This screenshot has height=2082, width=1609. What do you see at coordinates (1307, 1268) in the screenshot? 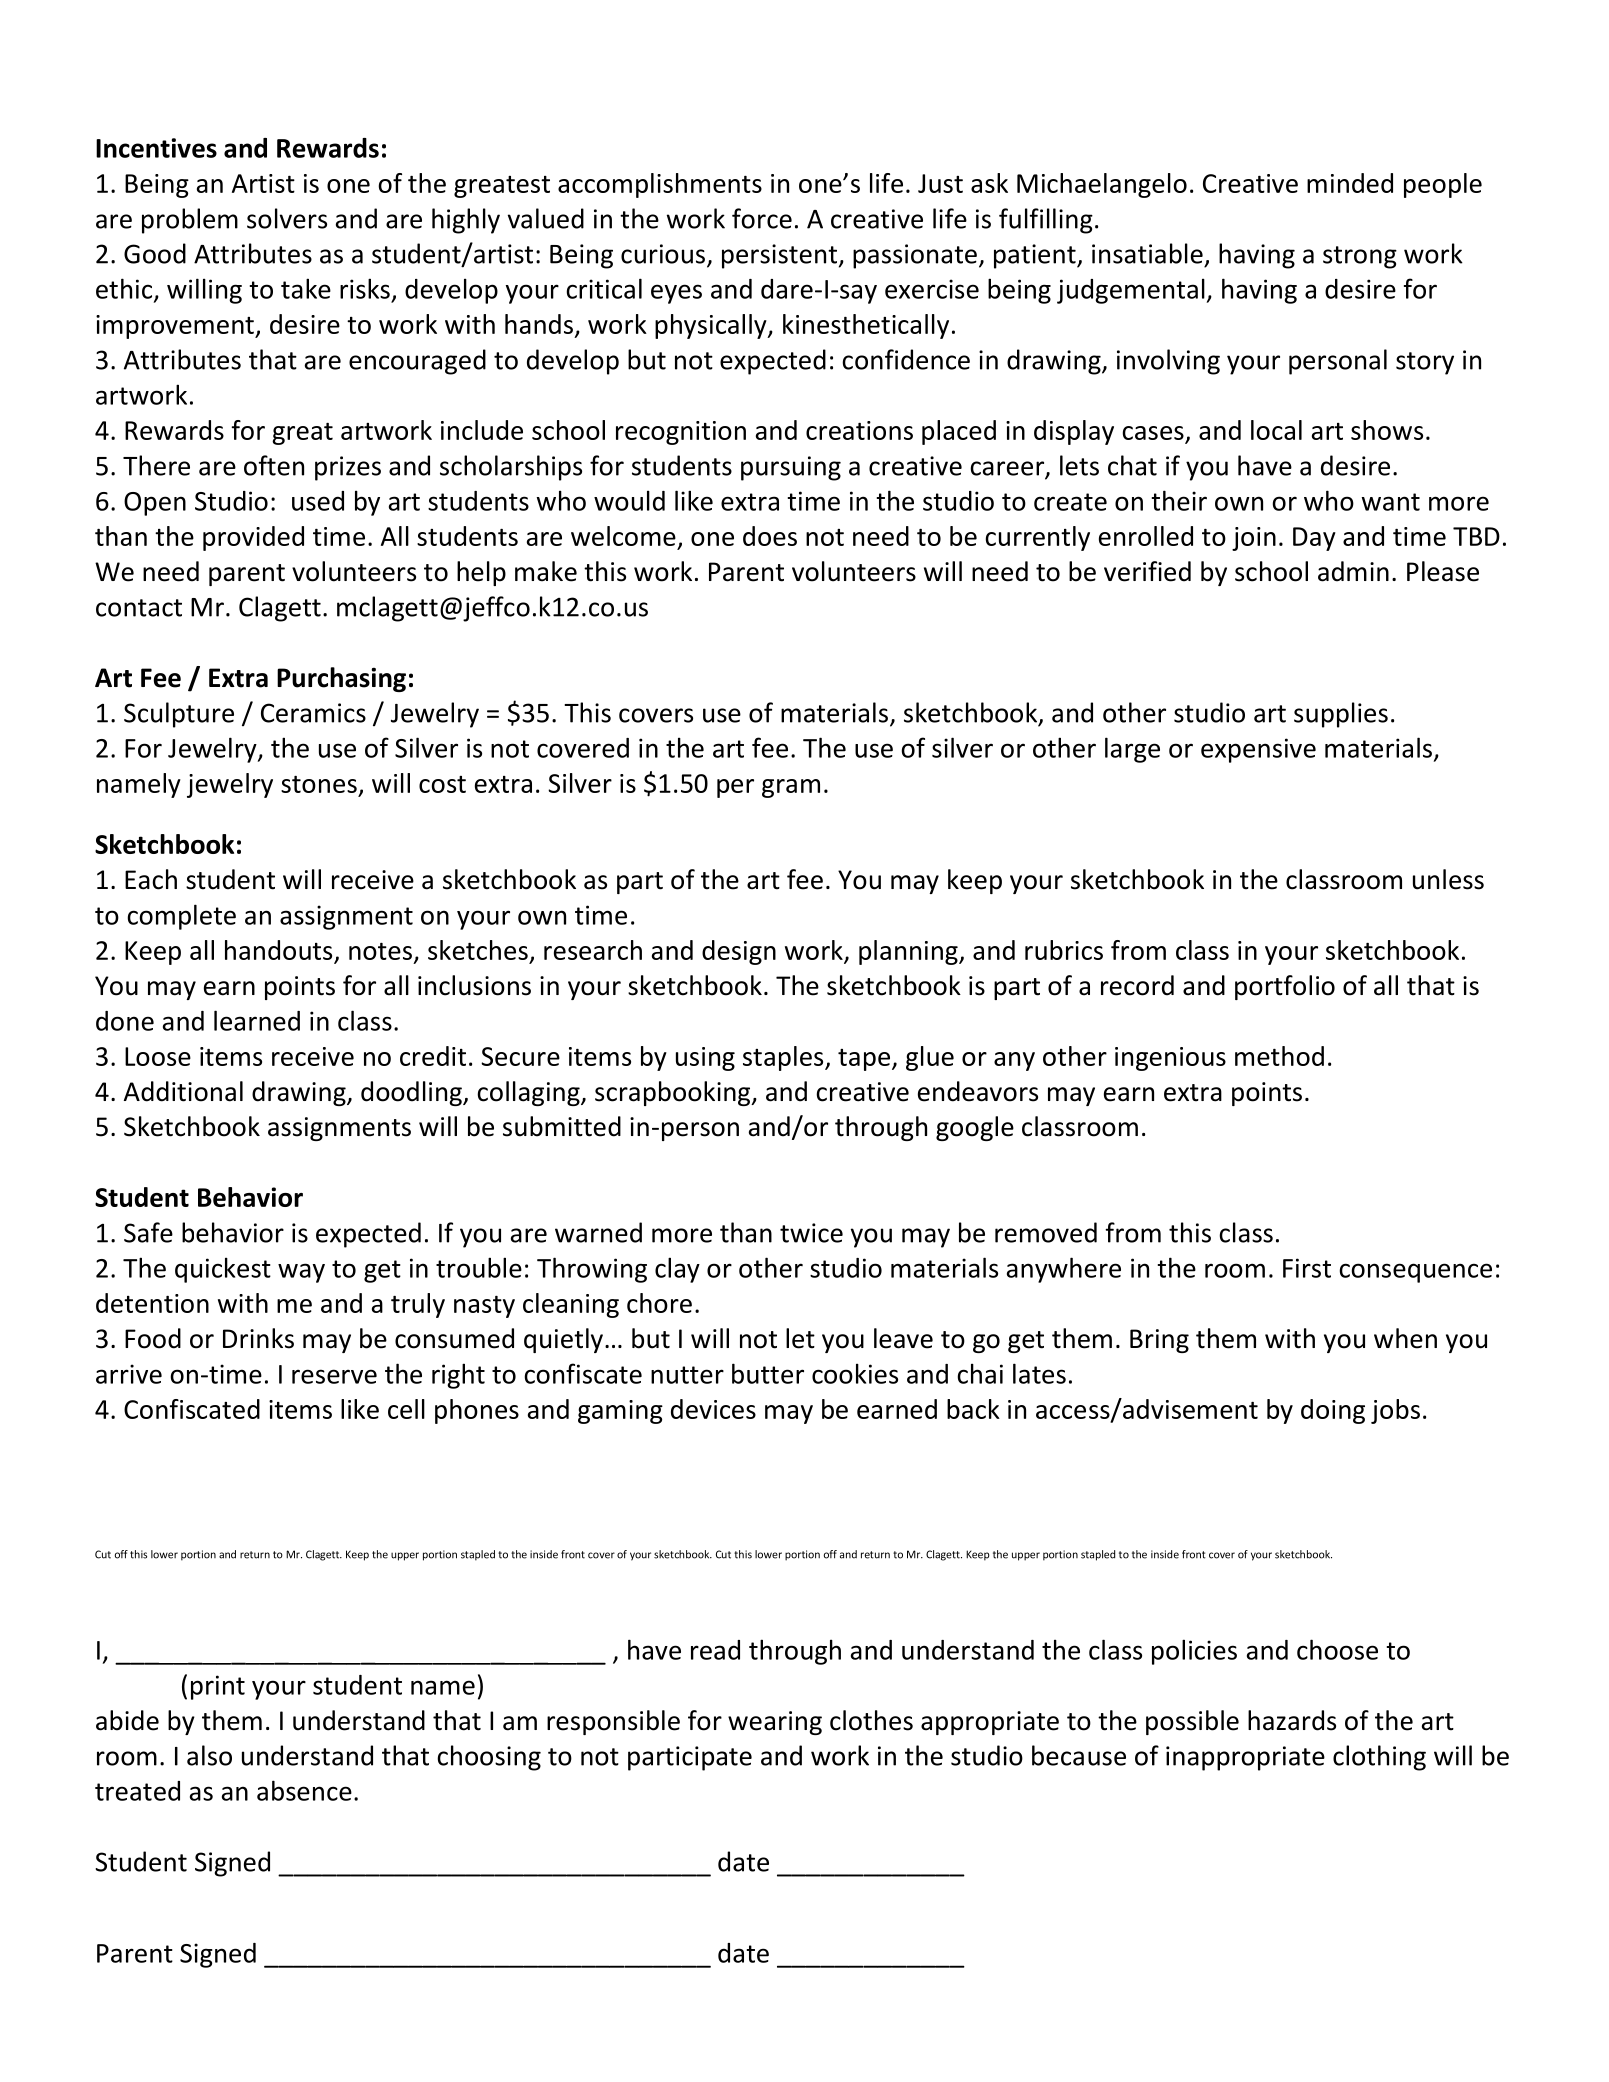
I see `First` at bounding box center [1307, 1268].
